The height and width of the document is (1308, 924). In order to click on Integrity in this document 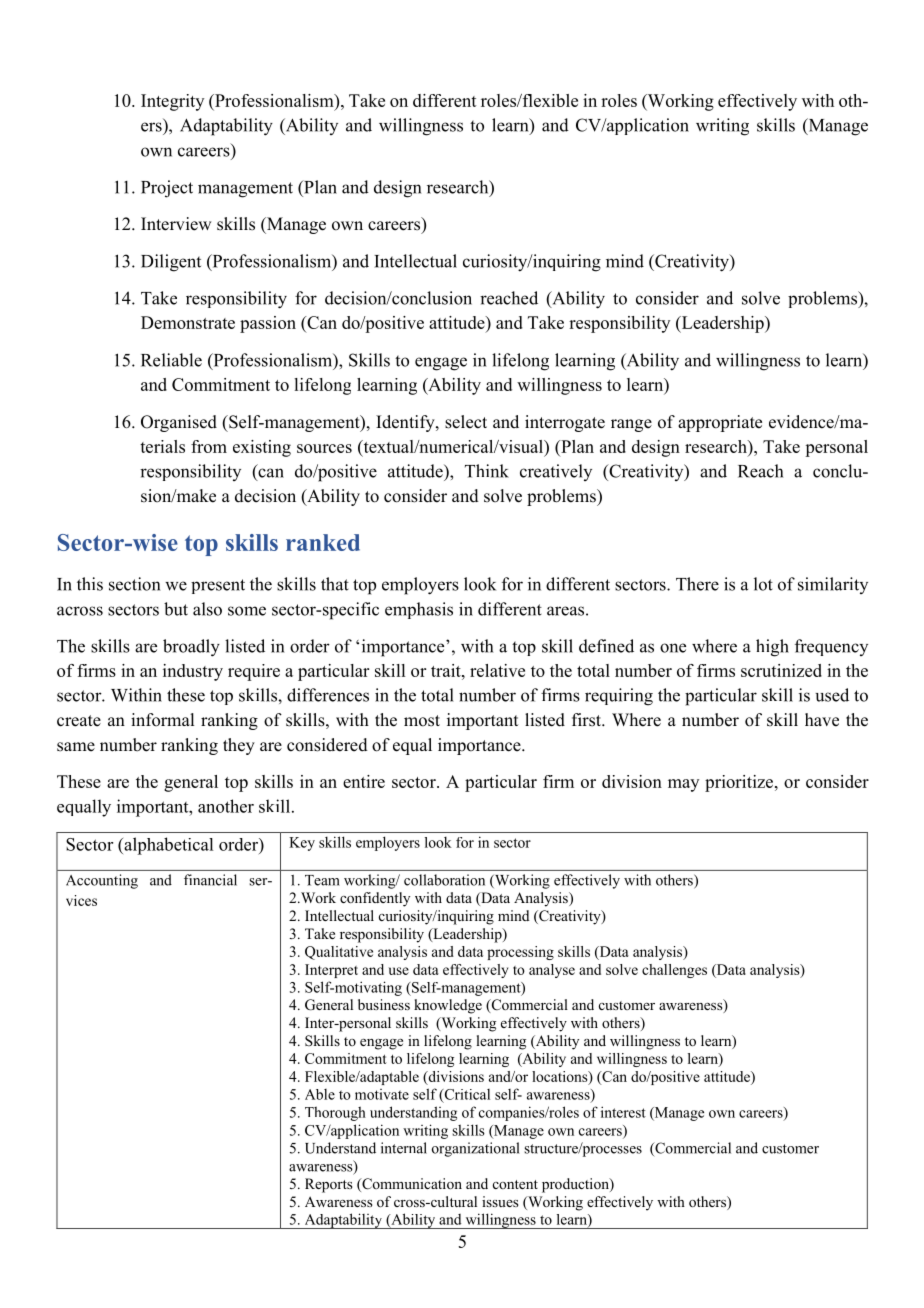, I will do `click(172, 102)`.
